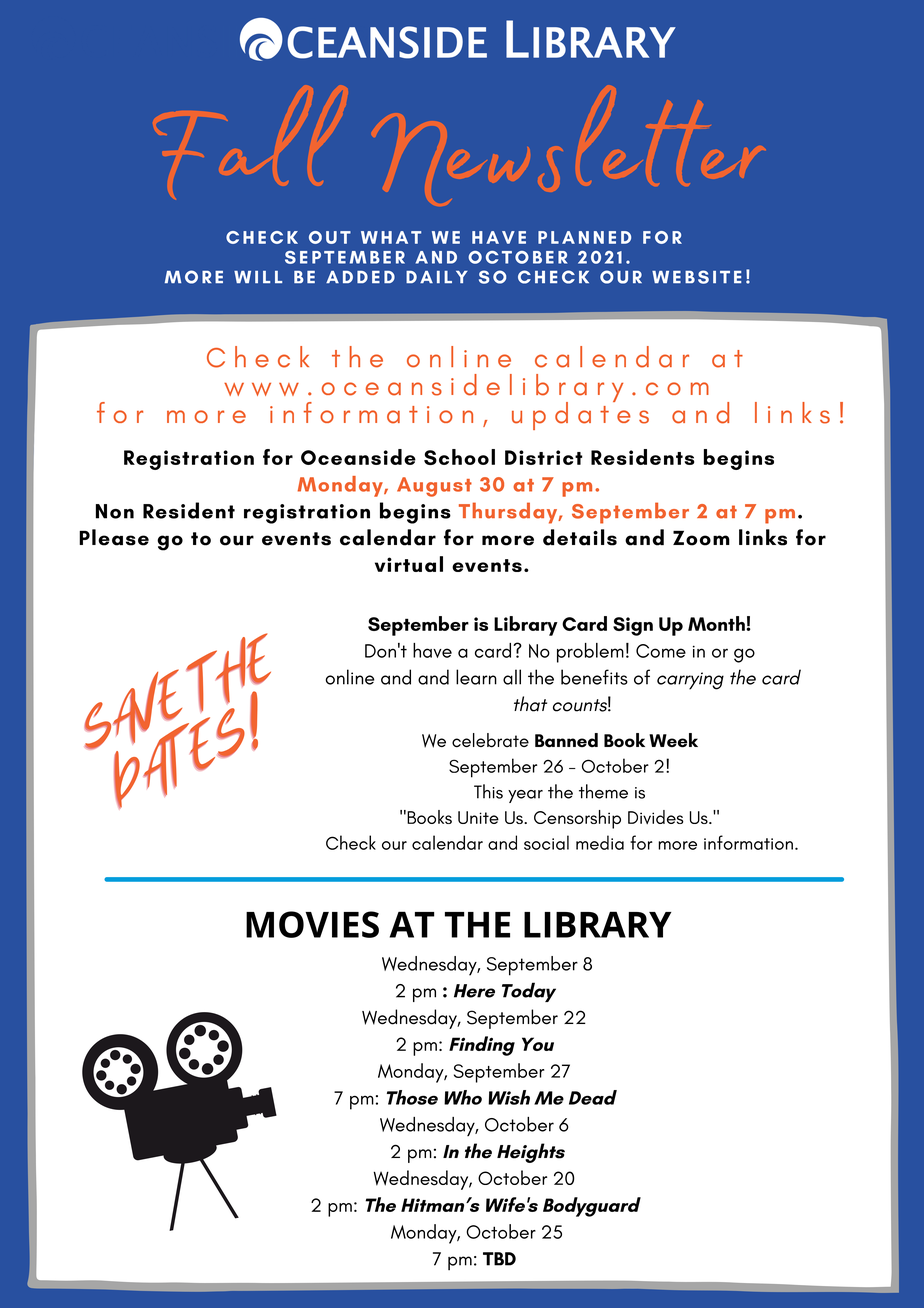 The width and height of the image is (924, 1308). I want to click on WHAT, so click(391, 237).
